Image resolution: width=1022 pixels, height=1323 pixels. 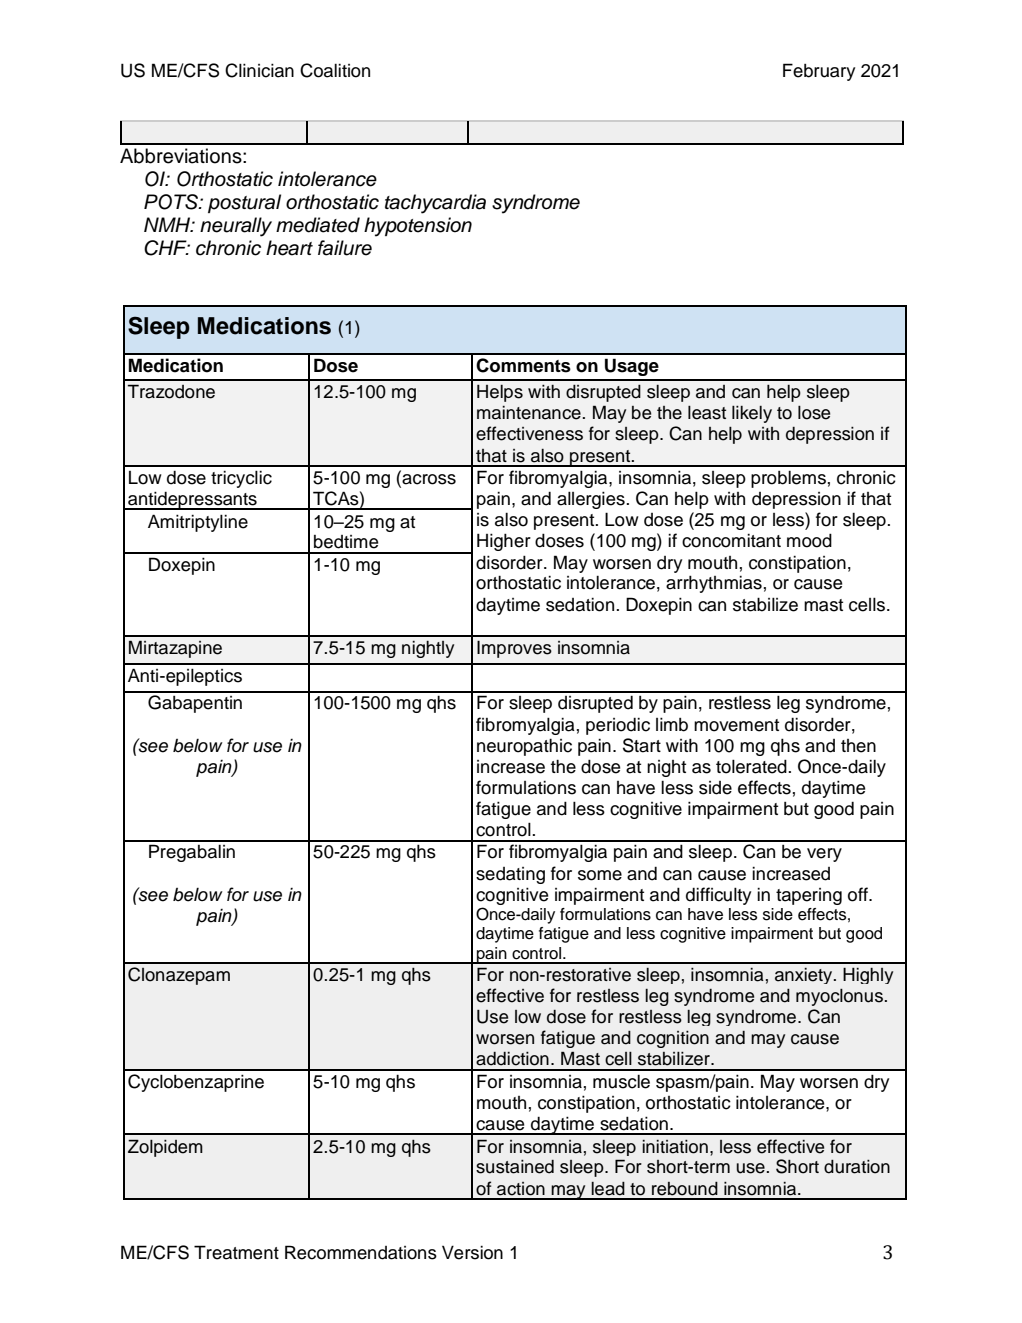 I want to click on action, so click(x=521, y=1189).
